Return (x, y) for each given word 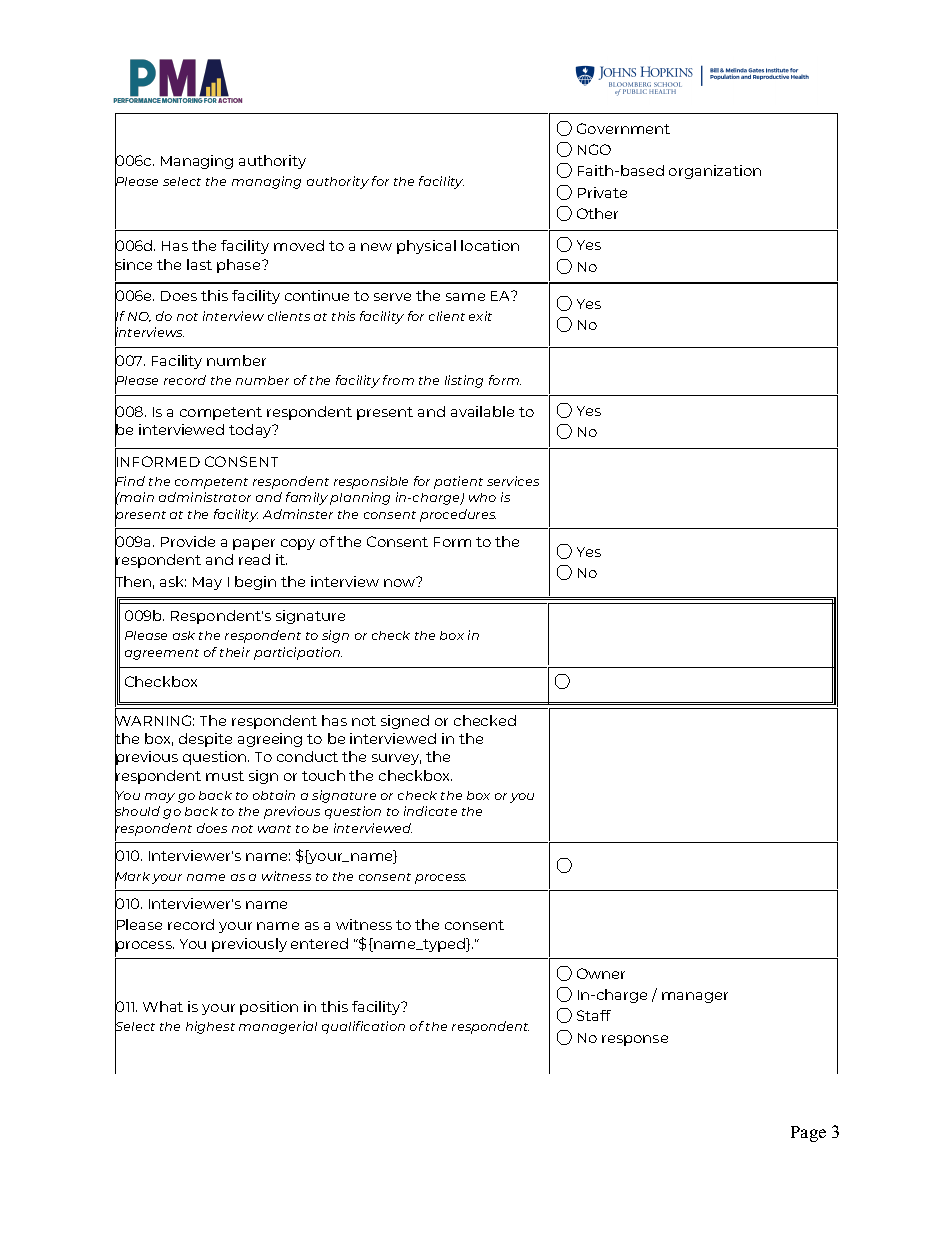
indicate (430, 811)
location (490, 245)
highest (210, 1027)
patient (458, 482)
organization (715, 172)
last (199, 264)
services (513, 481)
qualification (363, 1027)
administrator (205, 497)
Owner (601, 973)
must (225, 776)
